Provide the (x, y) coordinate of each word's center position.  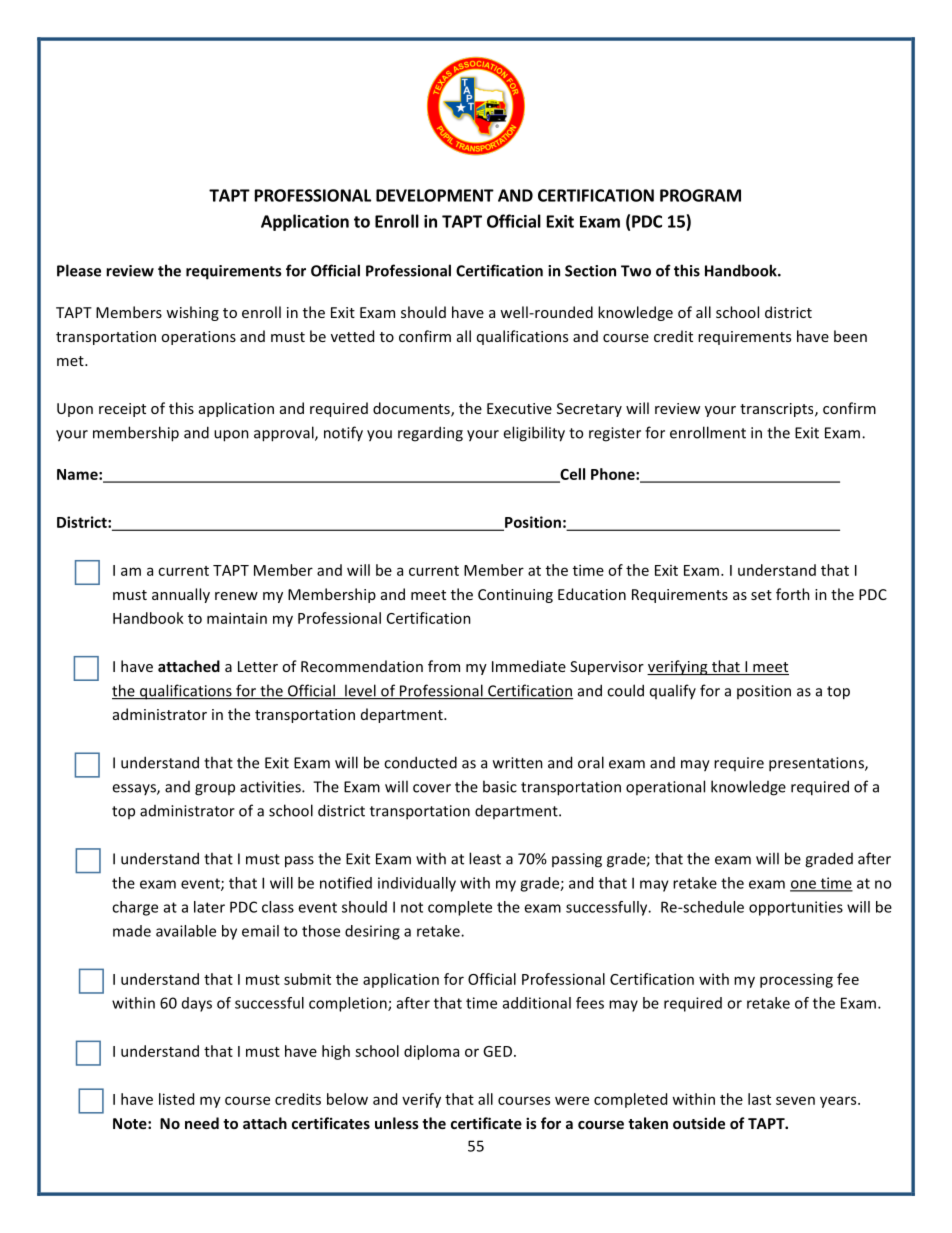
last (759, 1099)
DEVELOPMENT (435, 195)
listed (176, 1099)
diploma (431, 1052)
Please (79, 270)
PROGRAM (700, 195)
